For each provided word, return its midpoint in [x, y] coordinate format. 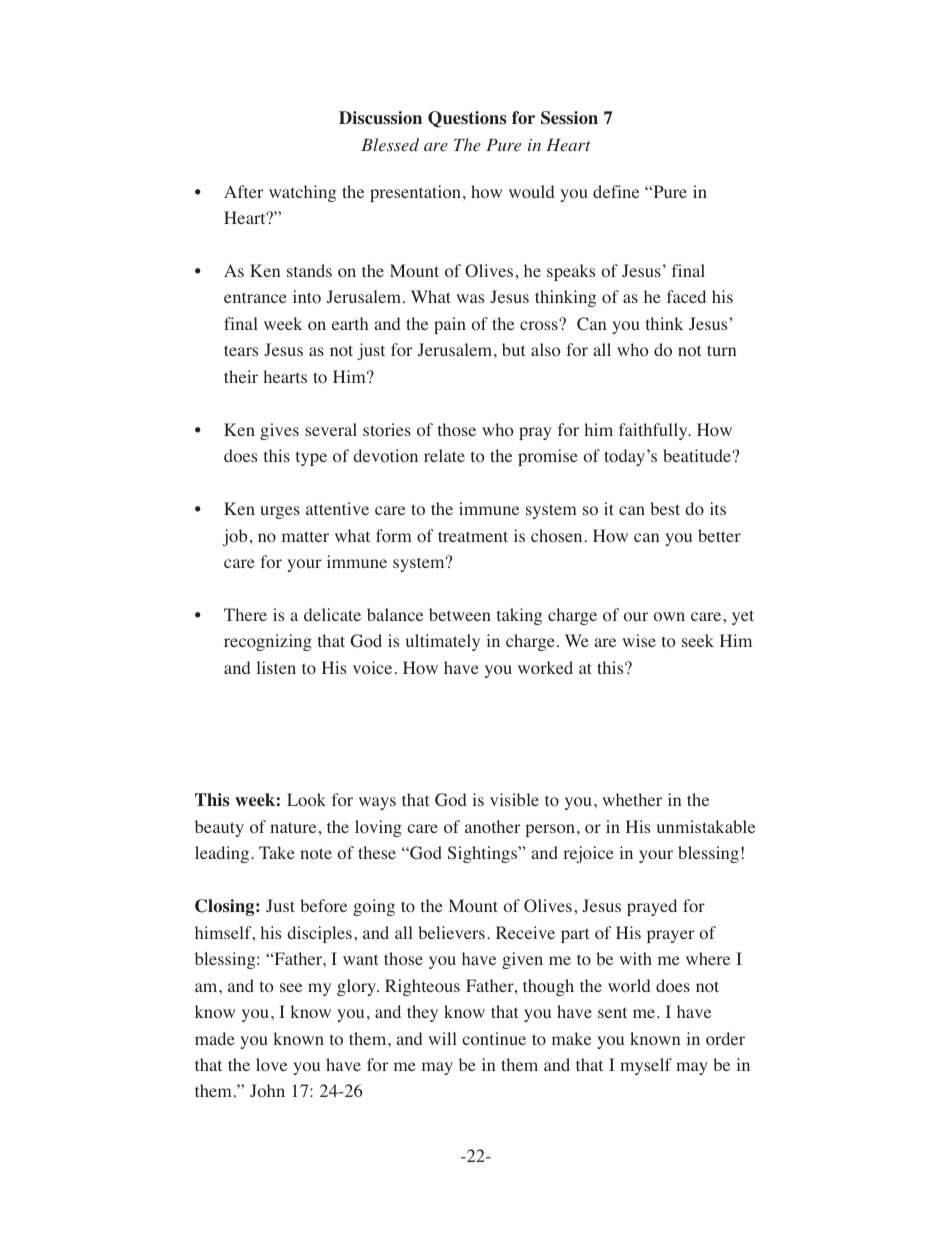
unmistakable [706, 826]
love [271, 1065]
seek [698, 640]
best [665, 508]
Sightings [483, 854]
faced [686, 296]
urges [280, 512]
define [616, 191]
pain [450, 325]
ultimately [443, 642]
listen [276, 667]
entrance [255, 297]
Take [277, 852]
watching [302, 193]
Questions [467, 119]
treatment [473, 536]
